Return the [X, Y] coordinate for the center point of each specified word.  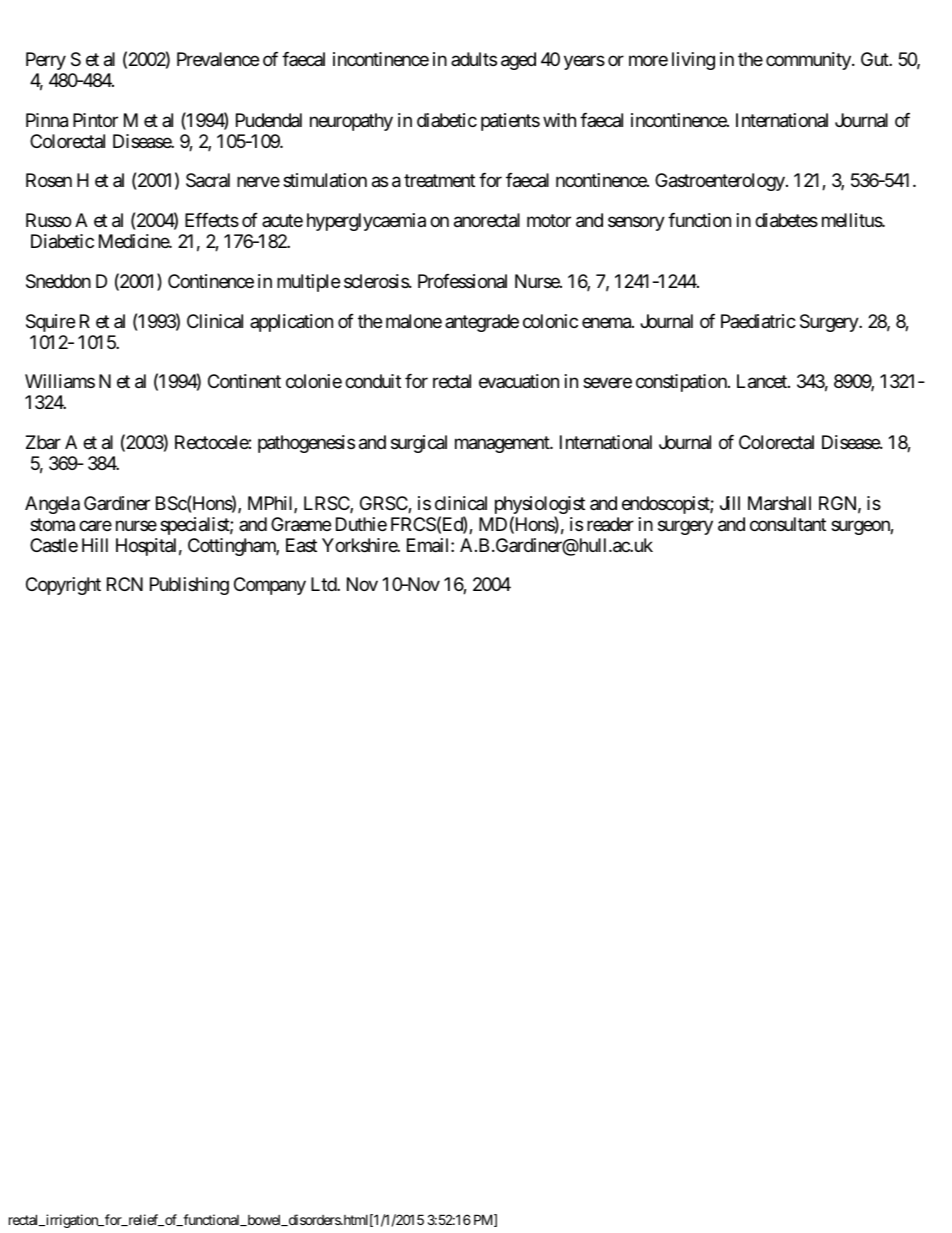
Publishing [189, 586]
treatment [439, 181]
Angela [52, 505]
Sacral [208, 180]
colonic [550, 321]
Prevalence [218, 59]
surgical [419, 444]
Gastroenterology [720, 182]
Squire [50, 323]
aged [518, 61]
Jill [730, 503]
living [693, 61]
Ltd [324, 584]
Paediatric [758, 321]
